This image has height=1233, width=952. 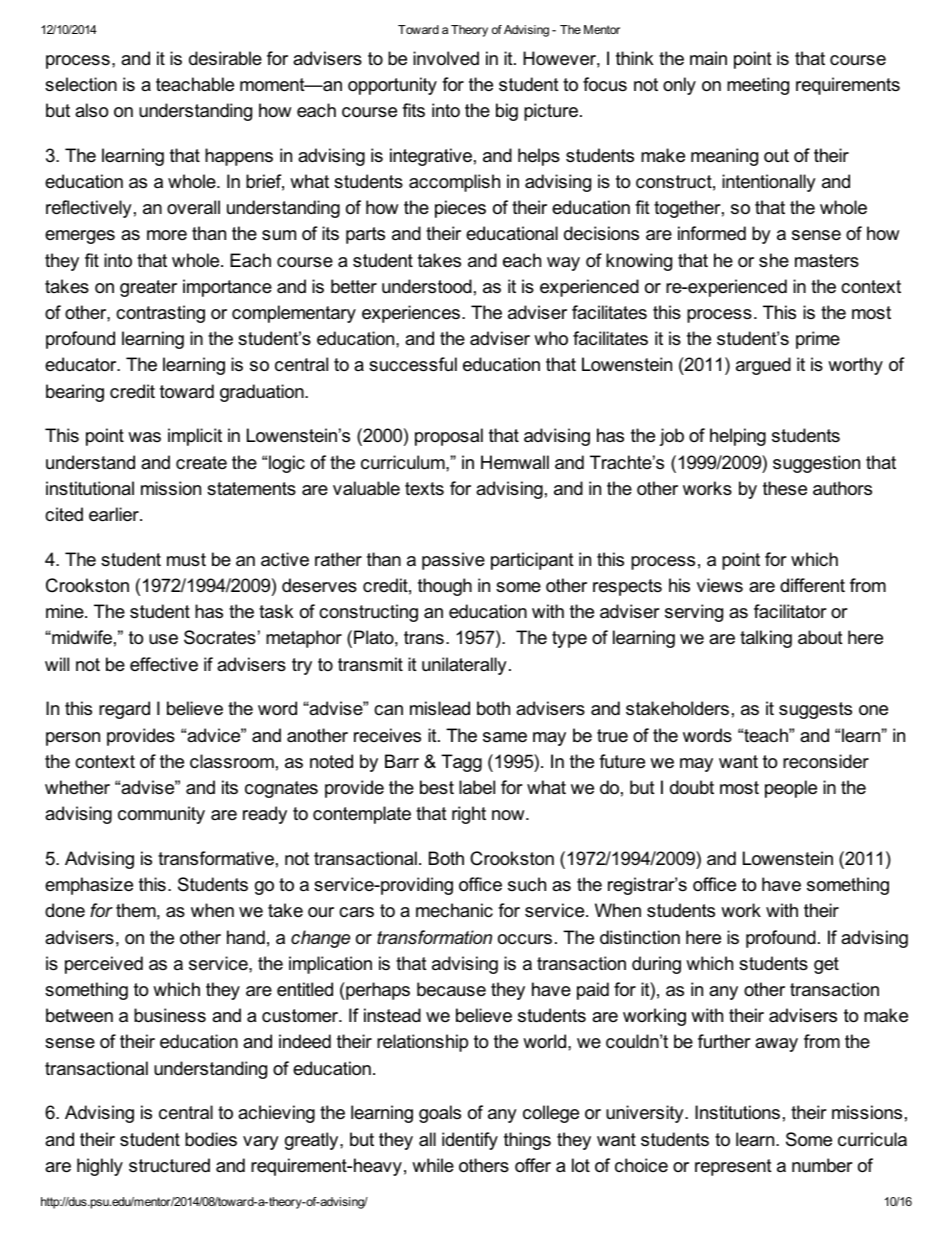 What do you see at coordinates (91, 110) in the image?
I see `also` at bounding box center [91, 110].
